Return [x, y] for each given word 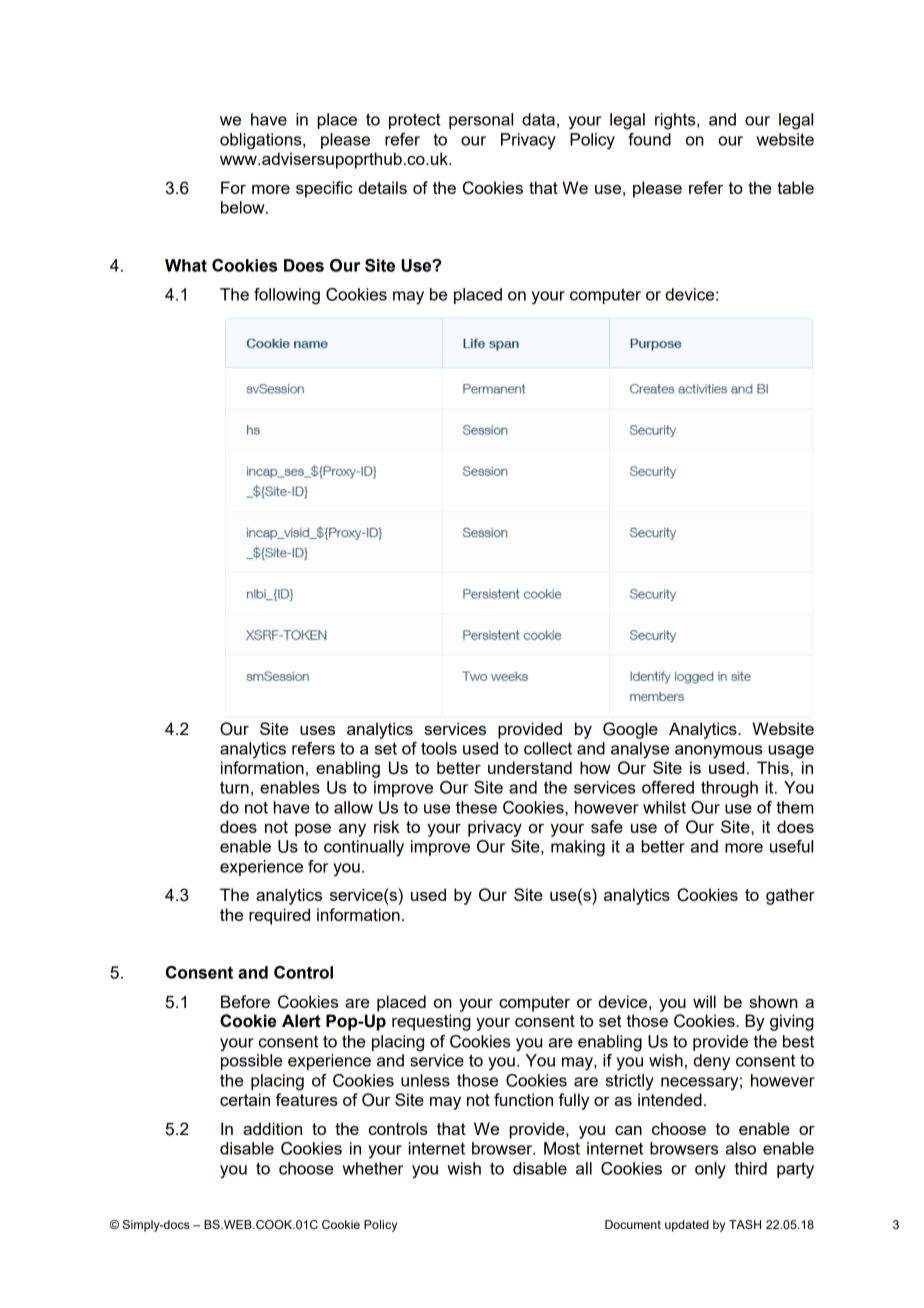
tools [439, 748]
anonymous [719, 752]
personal [481, 121]
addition [272, 1128]
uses [317, 730]
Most [562, 1148]
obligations [262, 141]
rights [676, 121]
